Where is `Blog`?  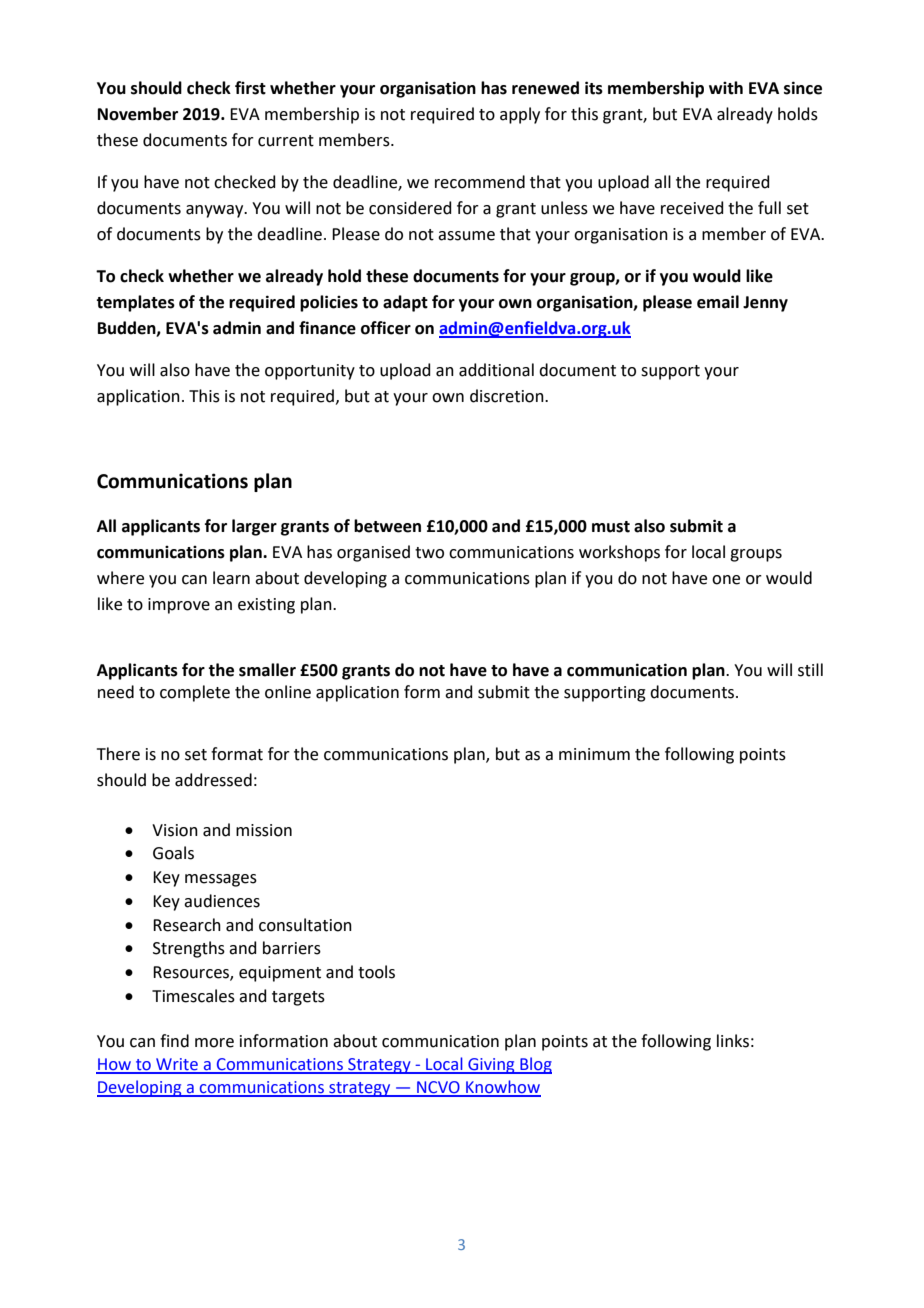 Blog is located at coordinates (535, 1065).
